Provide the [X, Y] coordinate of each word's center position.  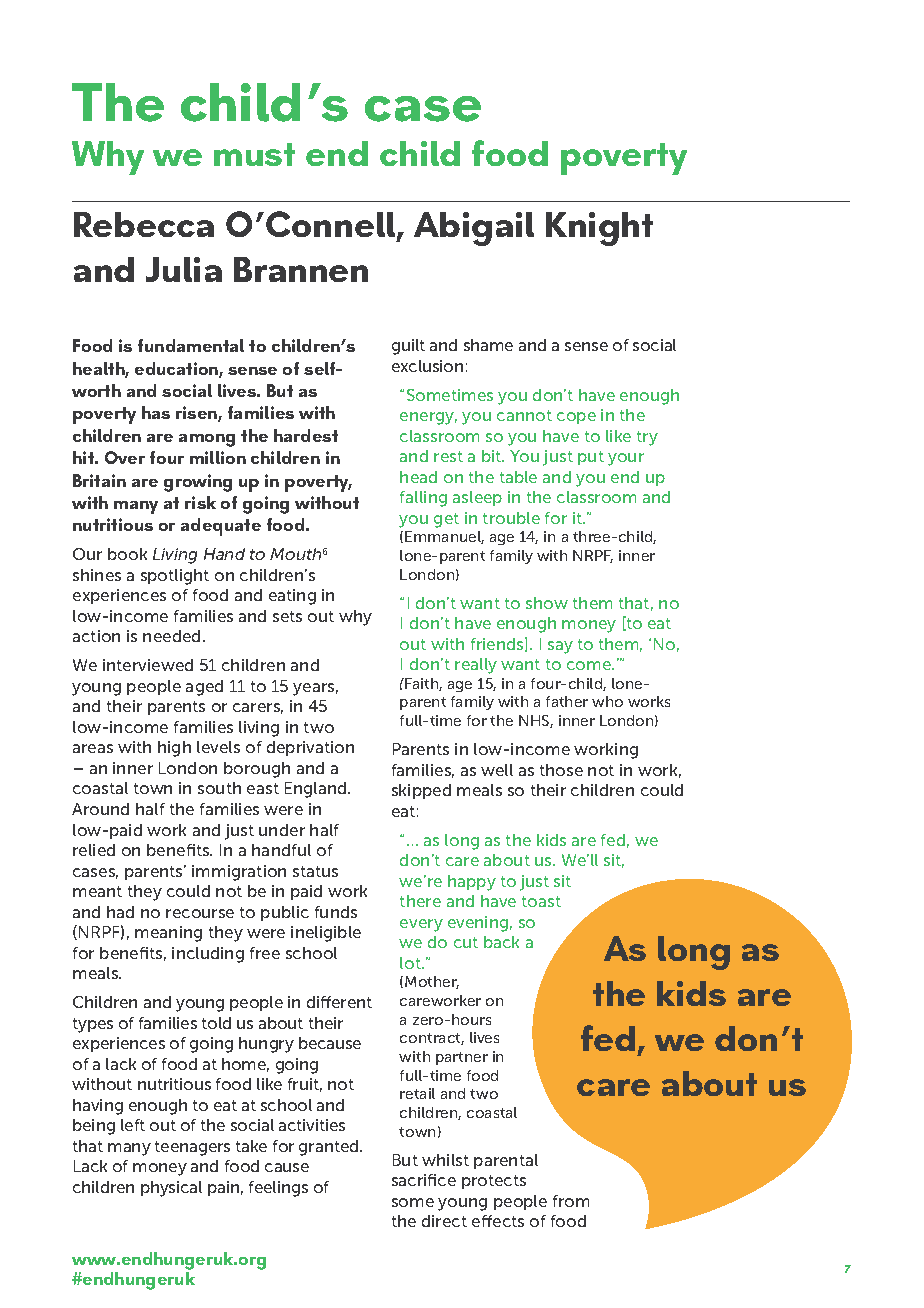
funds [336, 912]
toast [541, 901]
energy [428, 418]
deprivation [310, 748]
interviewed [148, 665]
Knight [599, 229]
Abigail [474, 229]
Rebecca [144, 224]
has [156, 412]
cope [576, 418]
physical [171, 1189]
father [567, 701]
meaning [168, 934]
